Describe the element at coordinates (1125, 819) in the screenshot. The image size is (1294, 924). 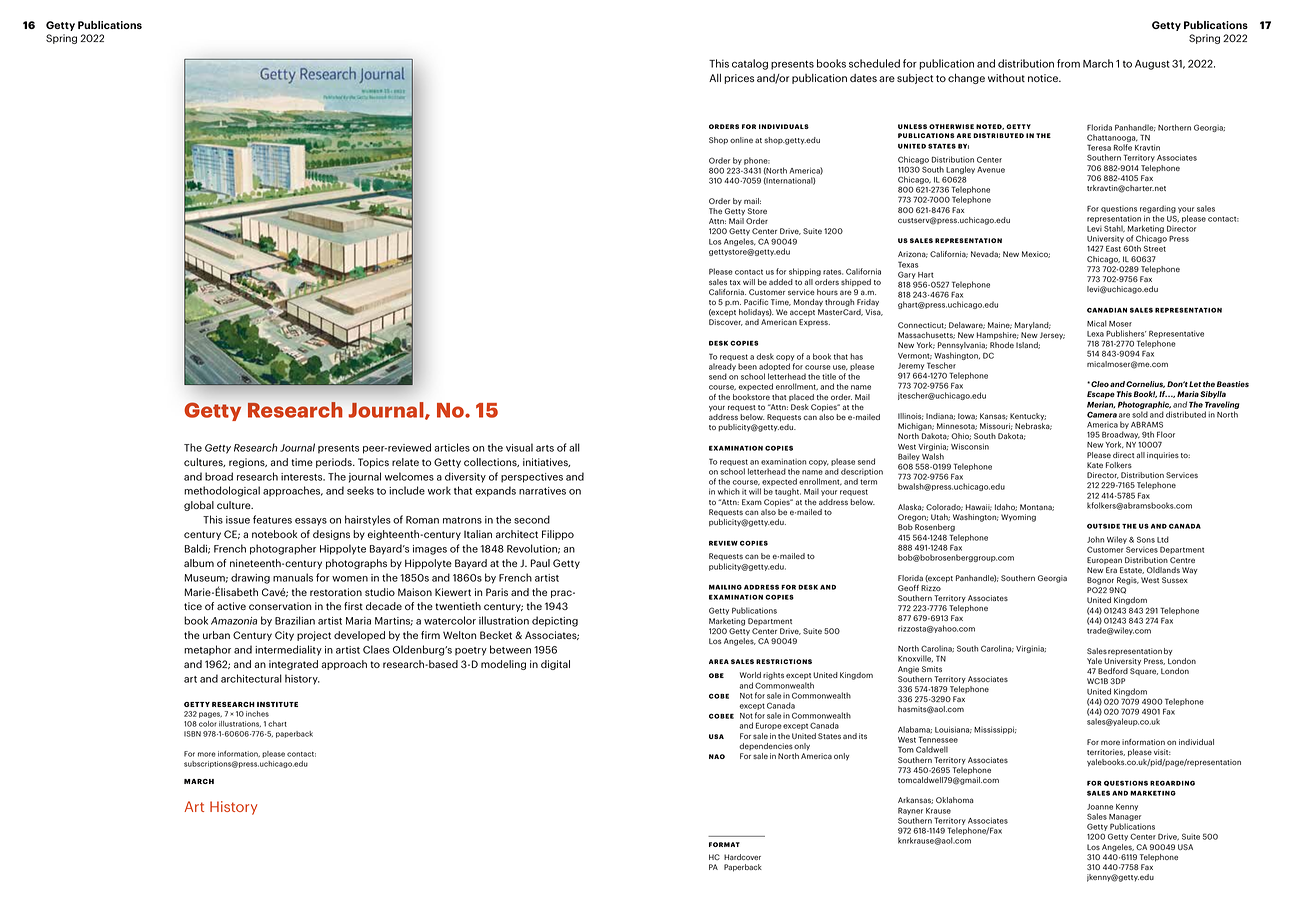
I see `Manager` at that location.
